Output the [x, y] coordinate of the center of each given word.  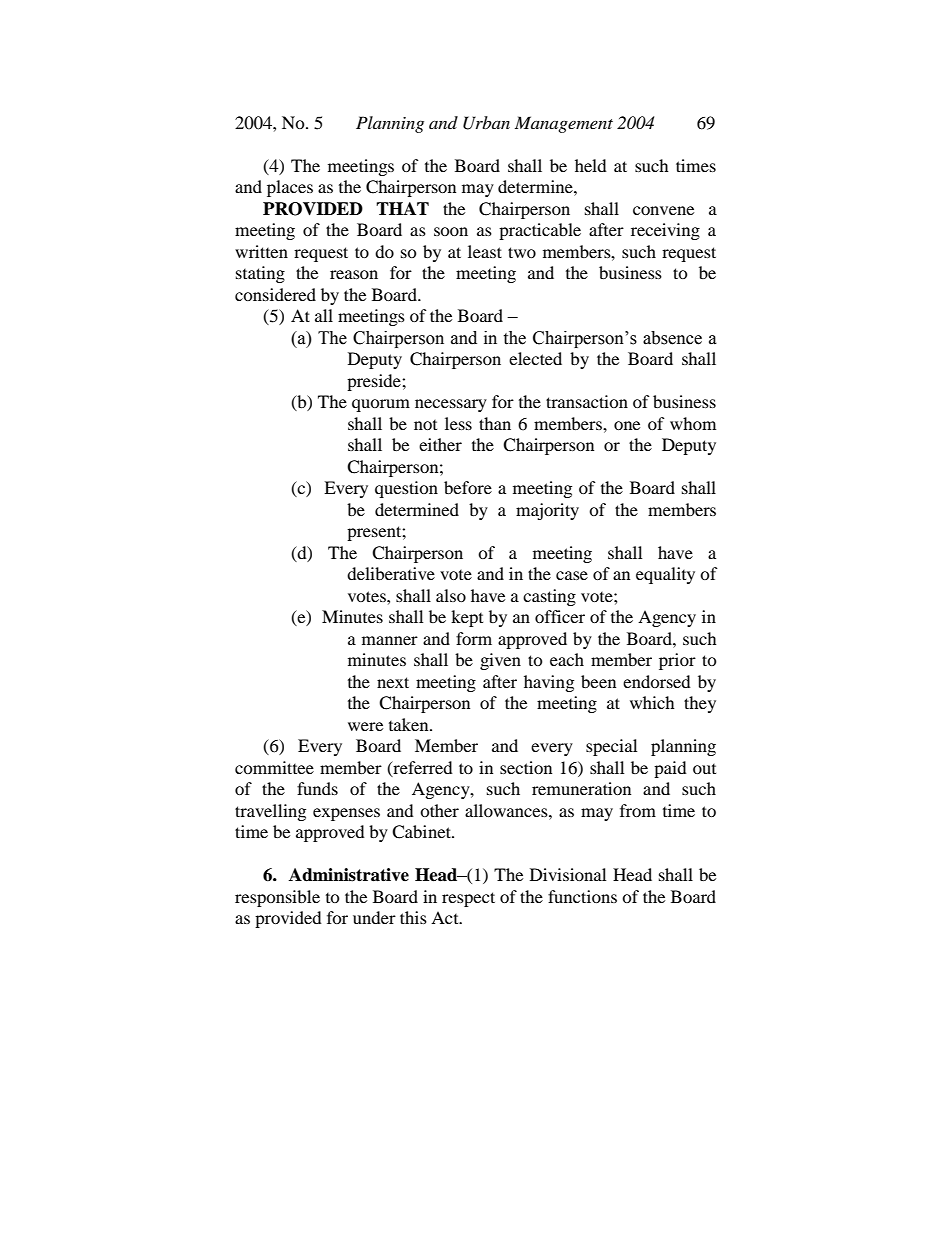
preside [375, 382]
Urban [486, 123]
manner [390, 640]
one [627, 425]
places [290, 188]
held [591, 165]
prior [677, 661]
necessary [451, 405]
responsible [277, 898]
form [474, 638]
